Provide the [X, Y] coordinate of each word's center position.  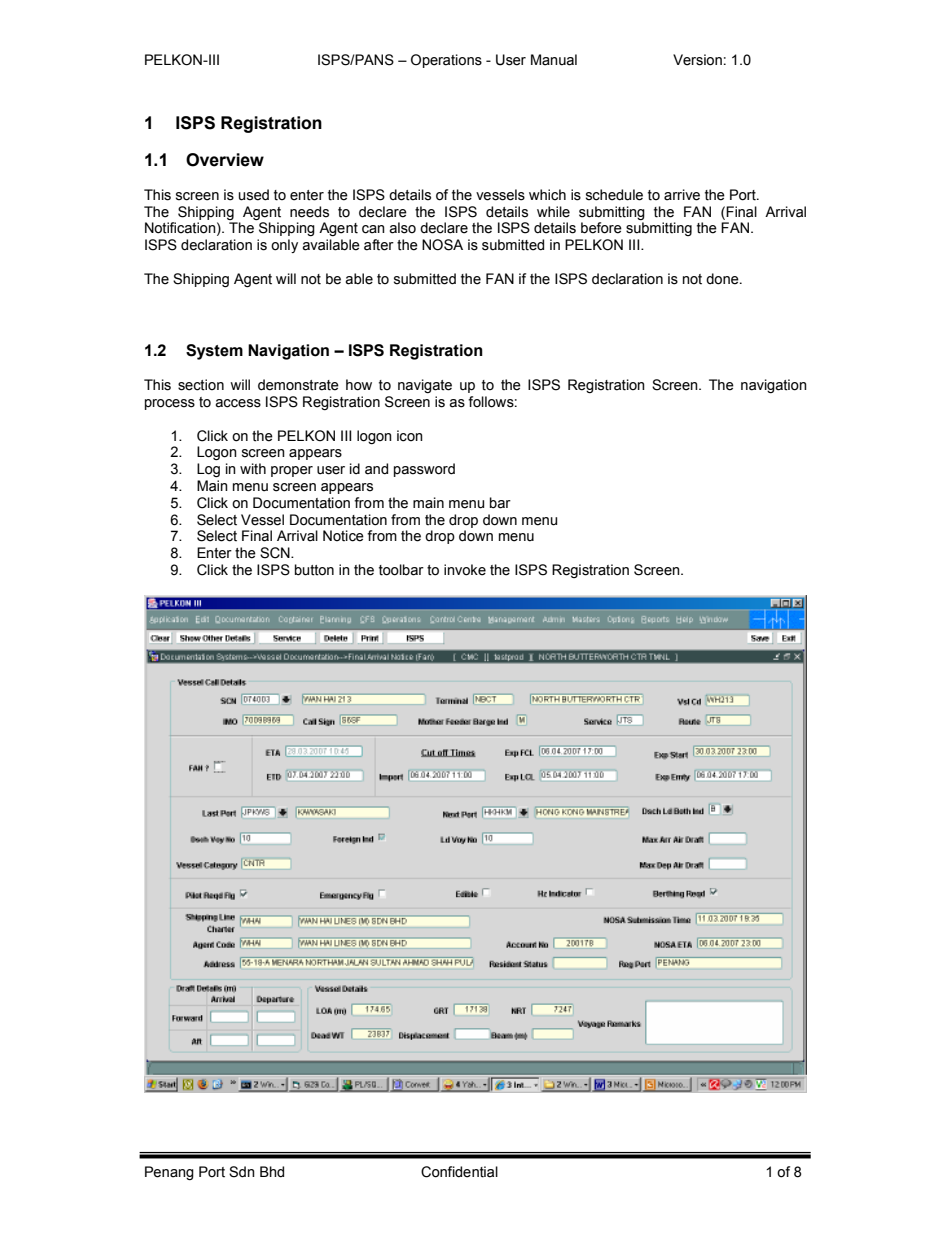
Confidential [459, 1172]
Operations [446, 61]
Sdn [242, 1172]
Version [697, 60]
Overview [225, 160]
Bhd [272, 1172]
